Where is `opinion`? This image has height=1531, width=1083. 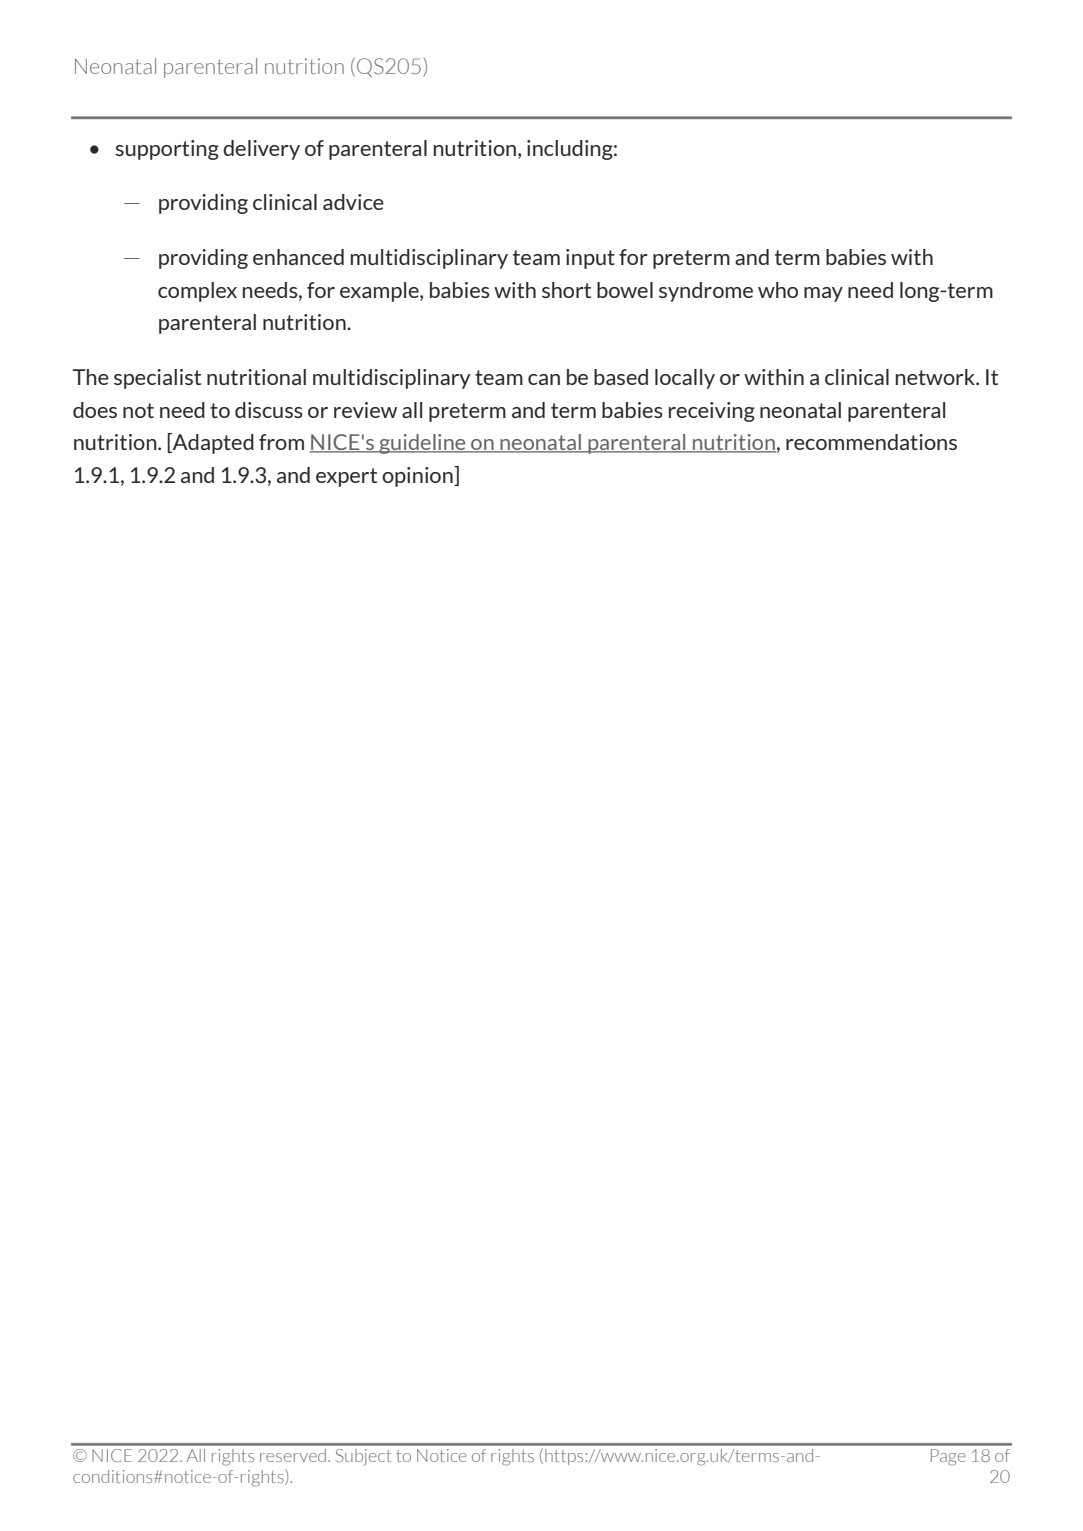 opinion is located at coordinates (418, 476).
